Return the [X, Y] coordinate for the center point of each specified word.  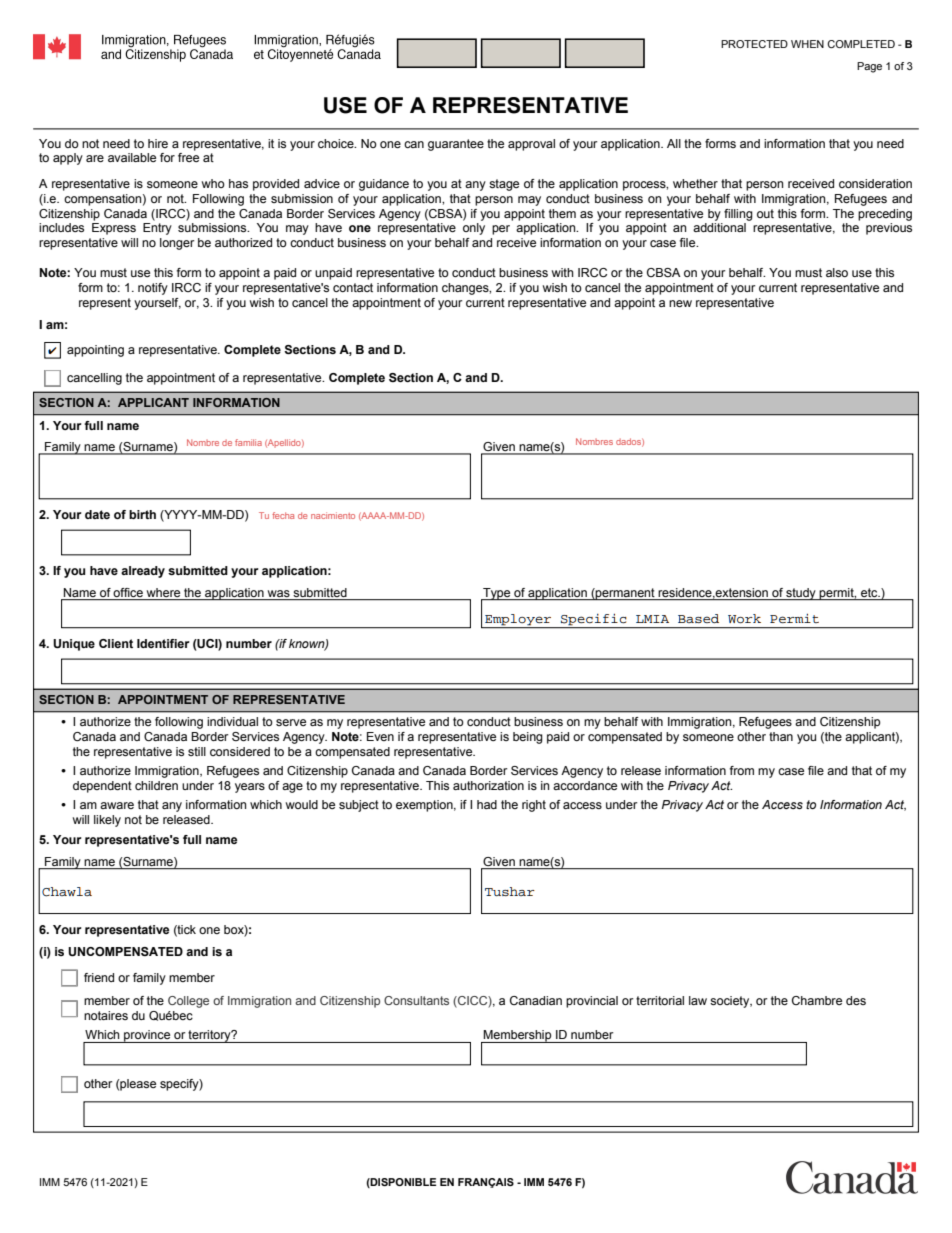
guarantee [456, 145]
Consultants [416, 1000]
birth [142, 514]
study [801, 594]
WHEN [807, 44]
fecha [283, 515]
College [188, 1002]
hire [158, 143]
